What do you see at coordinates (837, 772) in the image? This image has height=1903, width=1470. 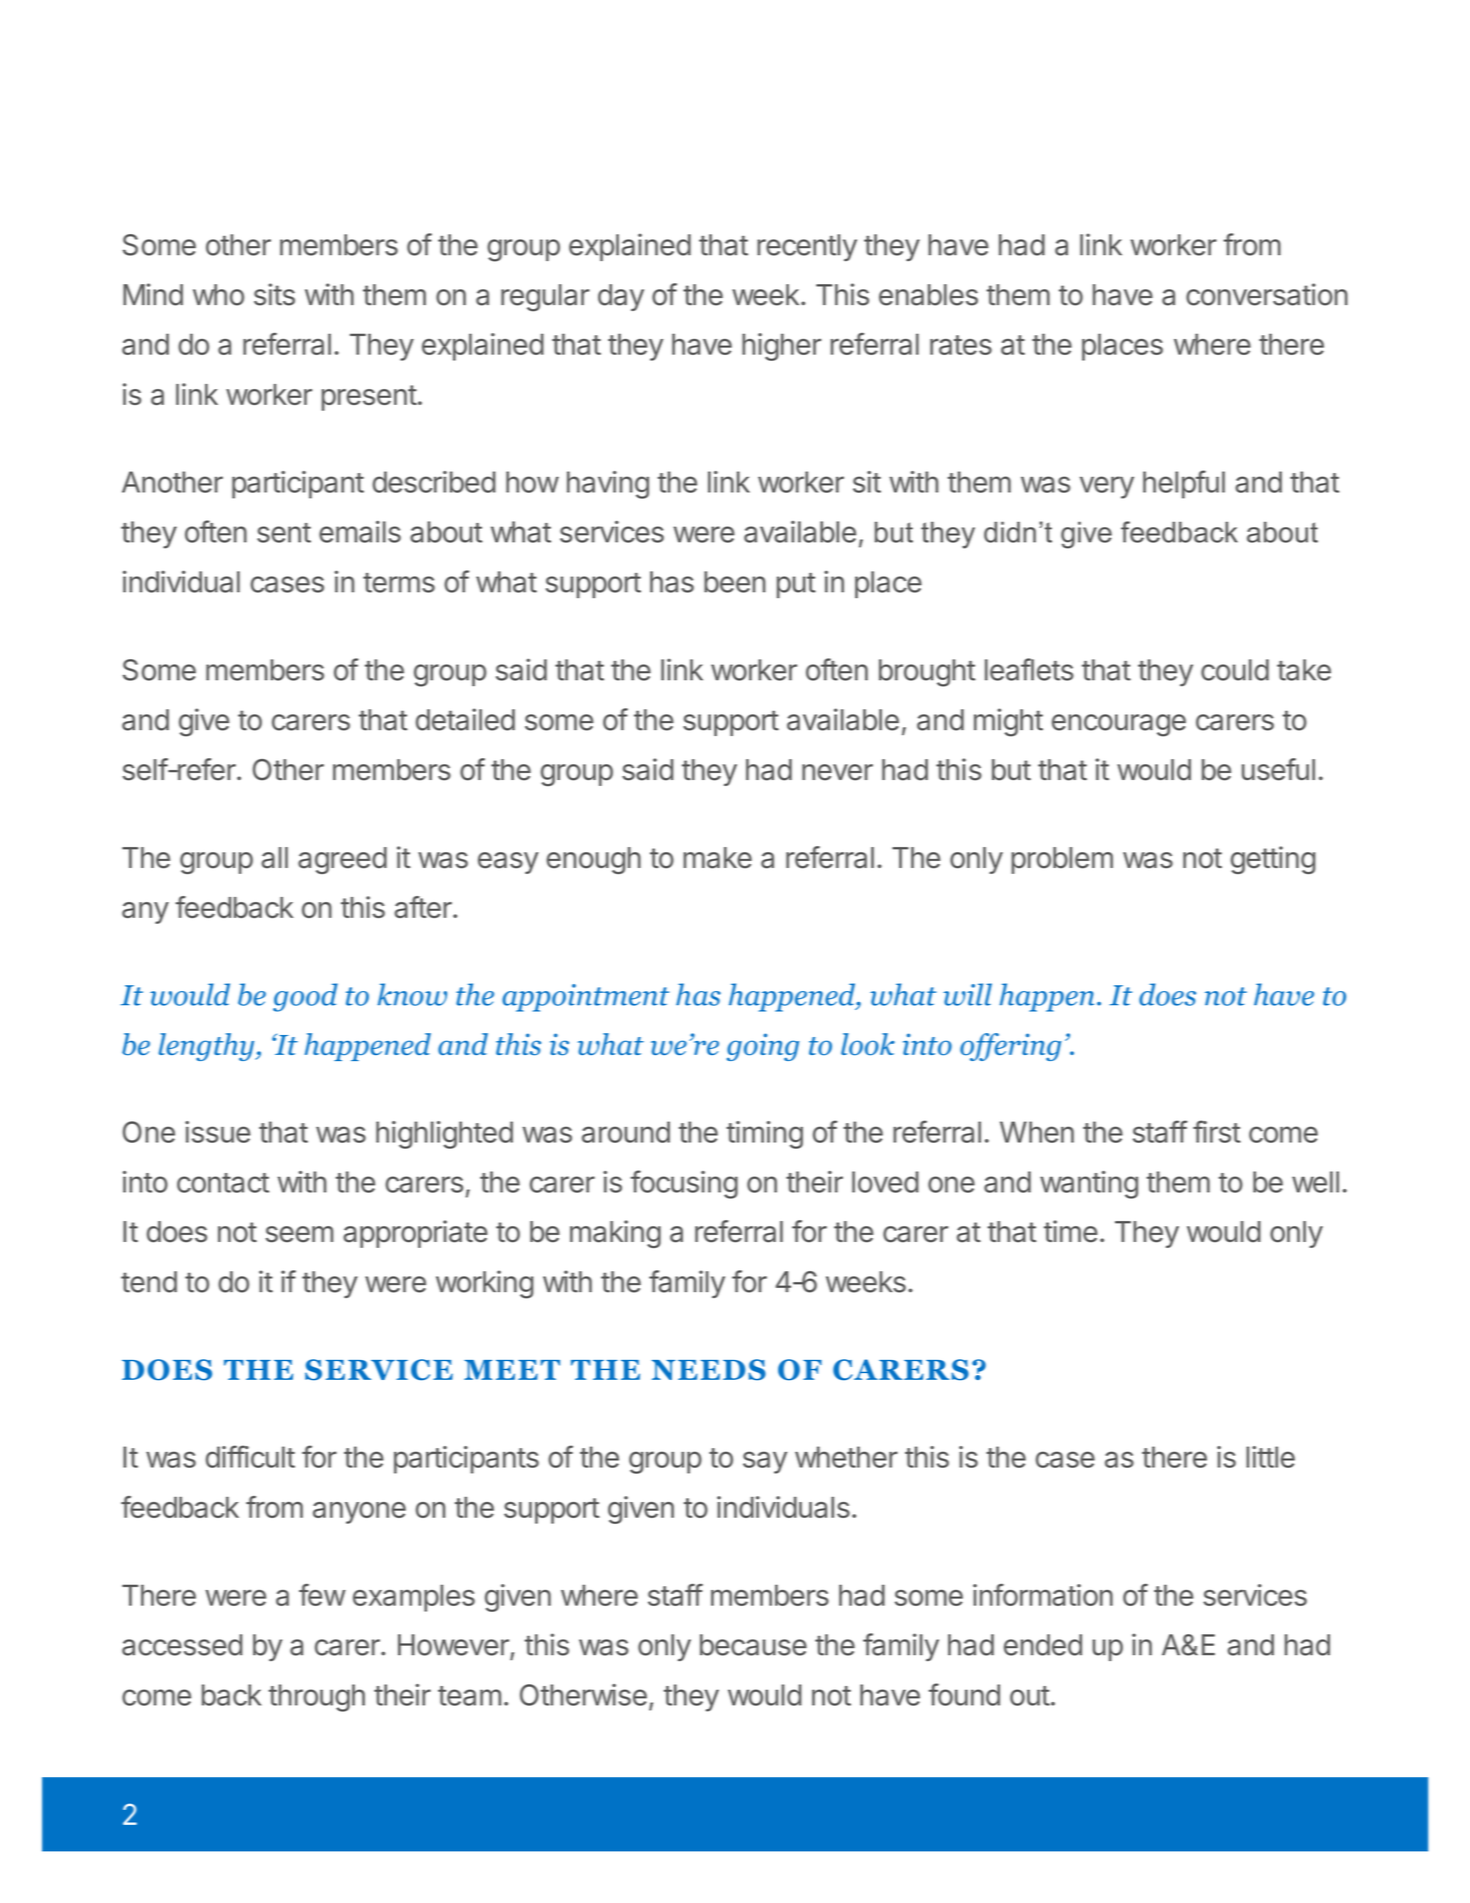 I see `never` at bounding box center [837, 772].
